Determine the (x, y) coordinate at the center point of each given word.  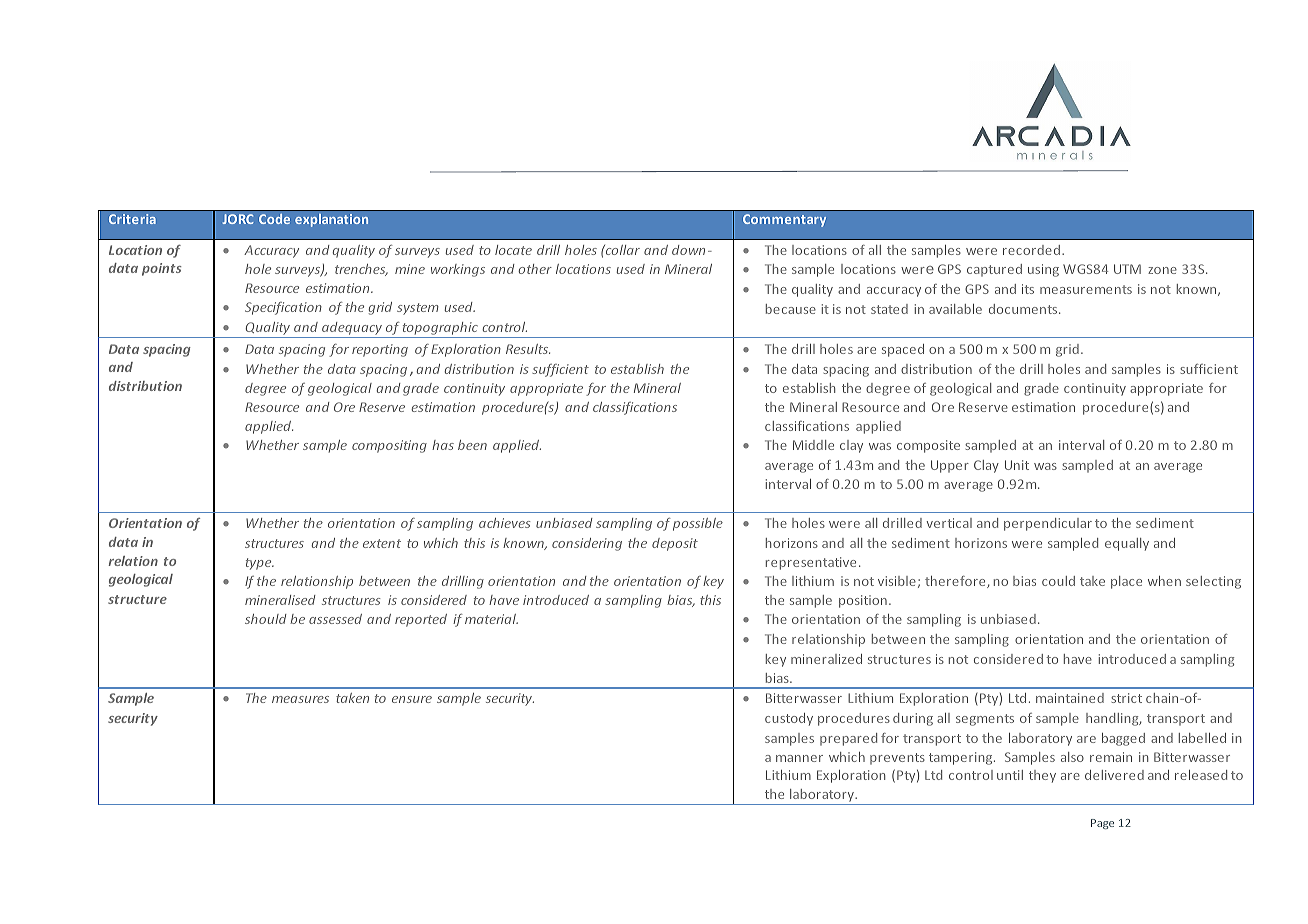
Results (528, 349)
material (491, 619)
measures (300, 699)
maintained (1070, 698)
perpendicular (1048, 524)
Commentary (784, 220)
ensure (412, 699)
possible (698, 524)
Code (274, 219)
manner (799, 758)
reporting (380, 350)
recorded (1031, 250)
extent (382, 543)
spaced (903, 350)
